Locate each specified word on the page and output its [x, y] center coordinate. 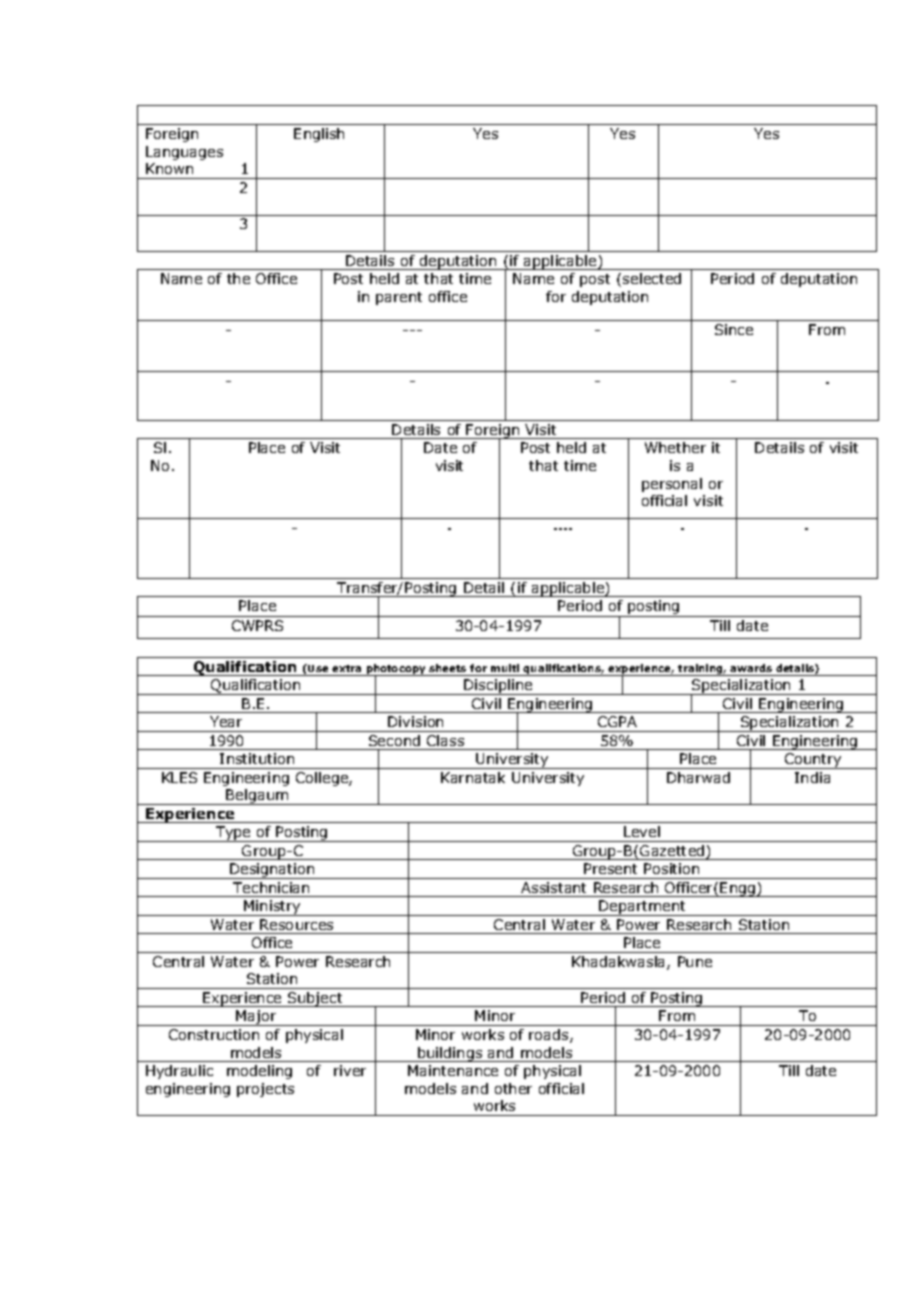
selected [652, 278]
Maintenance [453, 1070]
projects [265, 1090]
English [319, 135]
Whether [675, 447]
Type [233, 834]
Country [813, 761]
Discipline [499, 687]
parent [399, 298]
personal [672, 485]
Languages [184, 153]
